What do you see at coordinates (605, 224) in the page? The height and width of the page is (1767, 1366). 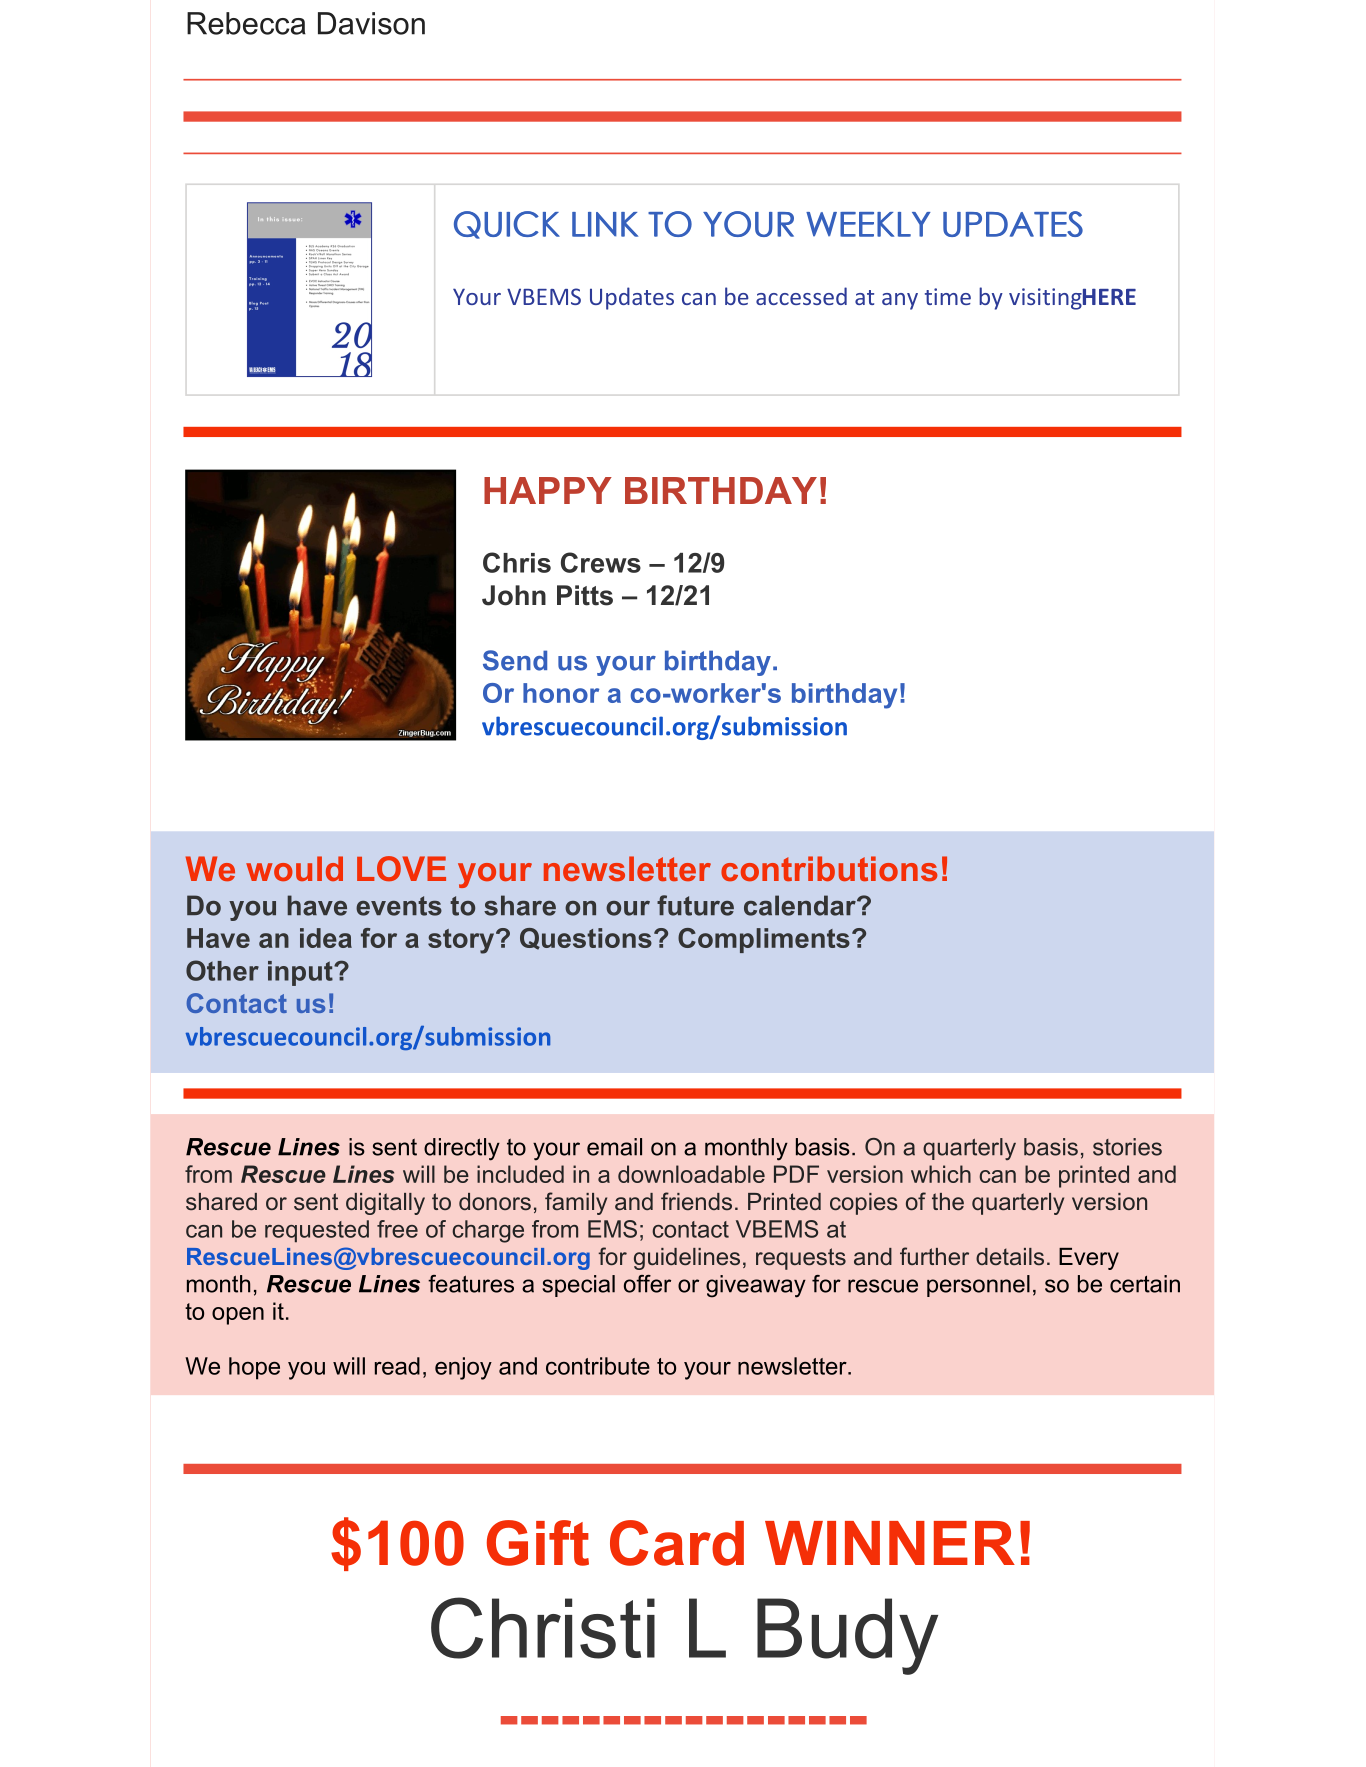 I see `LINK` at bounding box center [605, 224].
